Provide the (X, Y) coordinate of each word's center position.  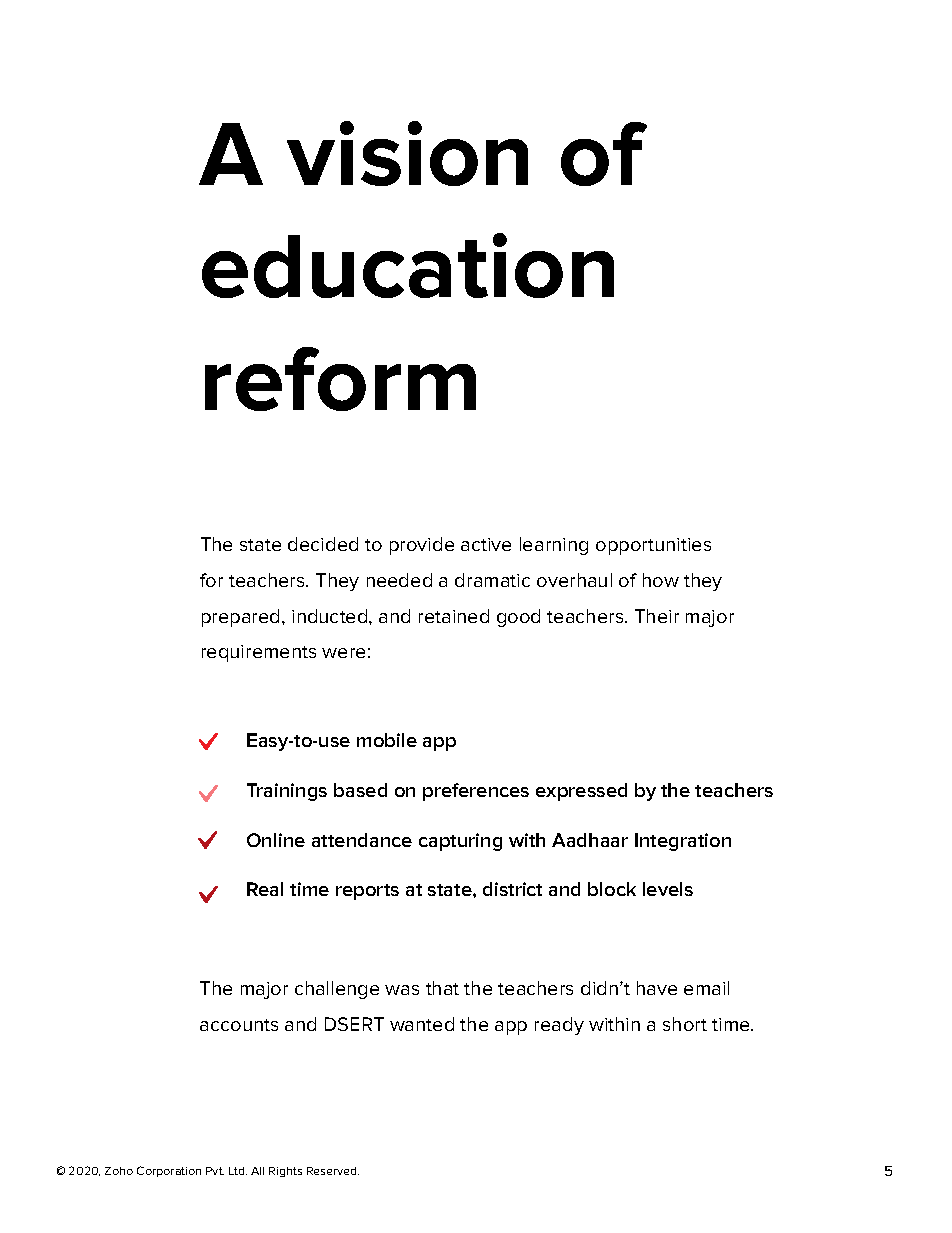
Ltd (238, 1171)
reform (340, 379)
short (685, 1024)
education (408, 265)
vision (407, 153)
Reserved (333, 1171)
